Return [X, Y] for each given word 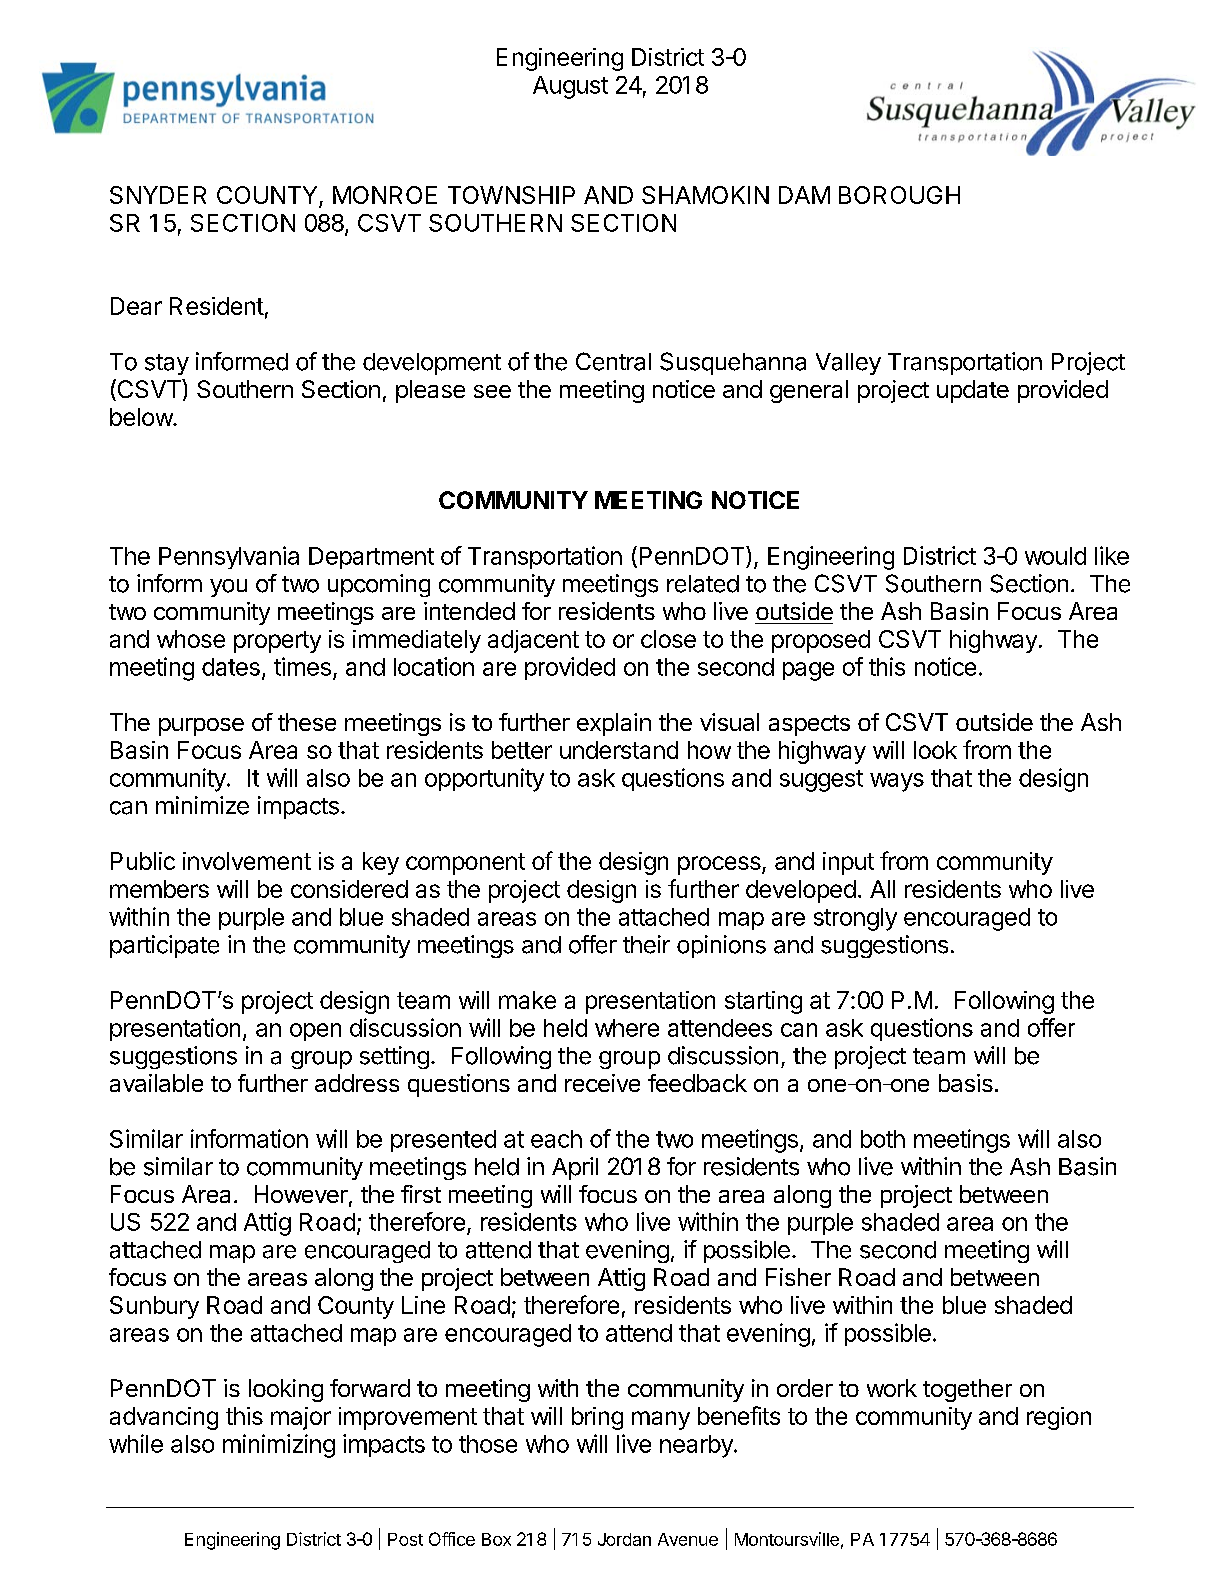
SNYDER [158, 195]
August [570, 87]
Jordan [624, 1539]
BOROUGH [899, 195]
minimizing [279, 1446]
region [1059, 1418]
